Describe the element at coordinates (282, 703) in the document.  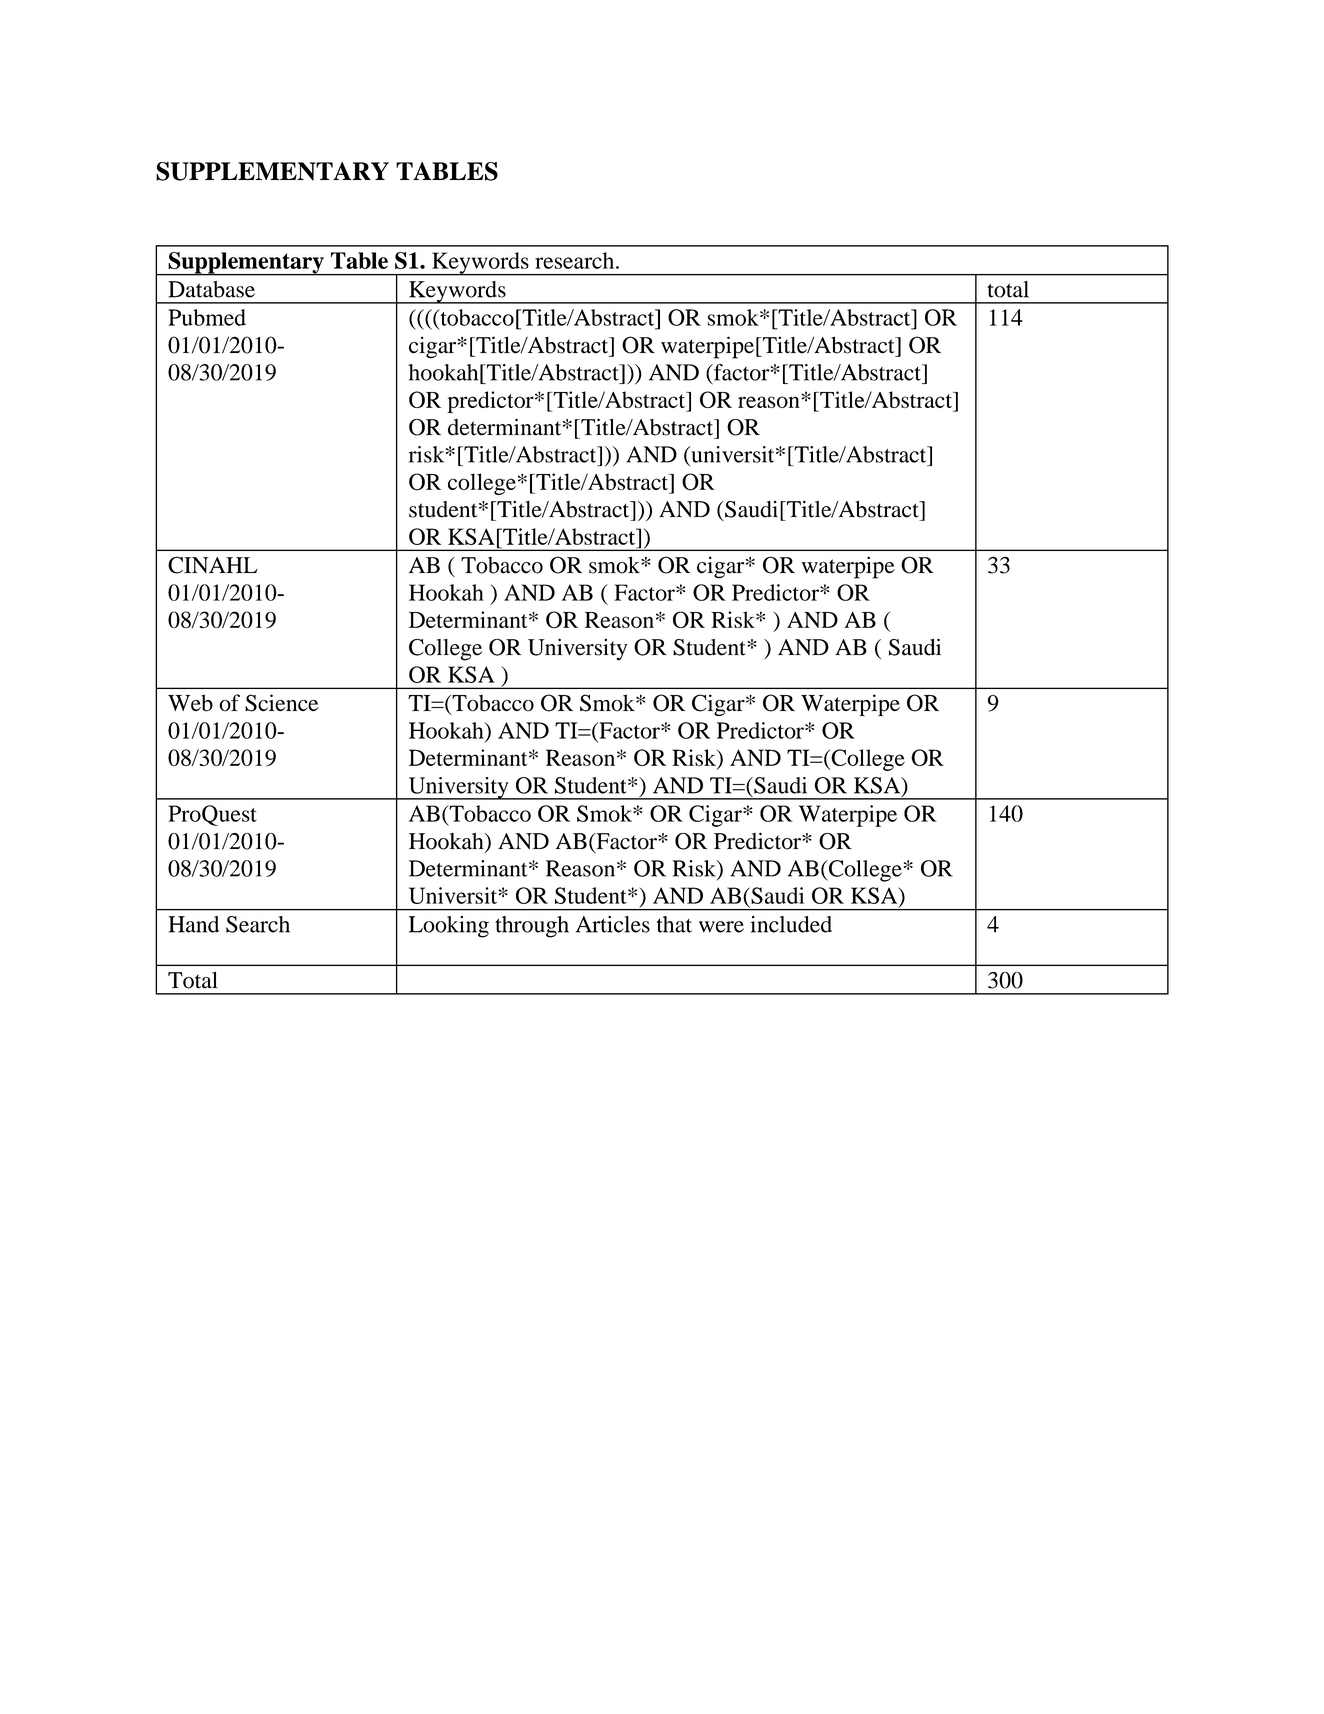
I see `Science` at that location.
